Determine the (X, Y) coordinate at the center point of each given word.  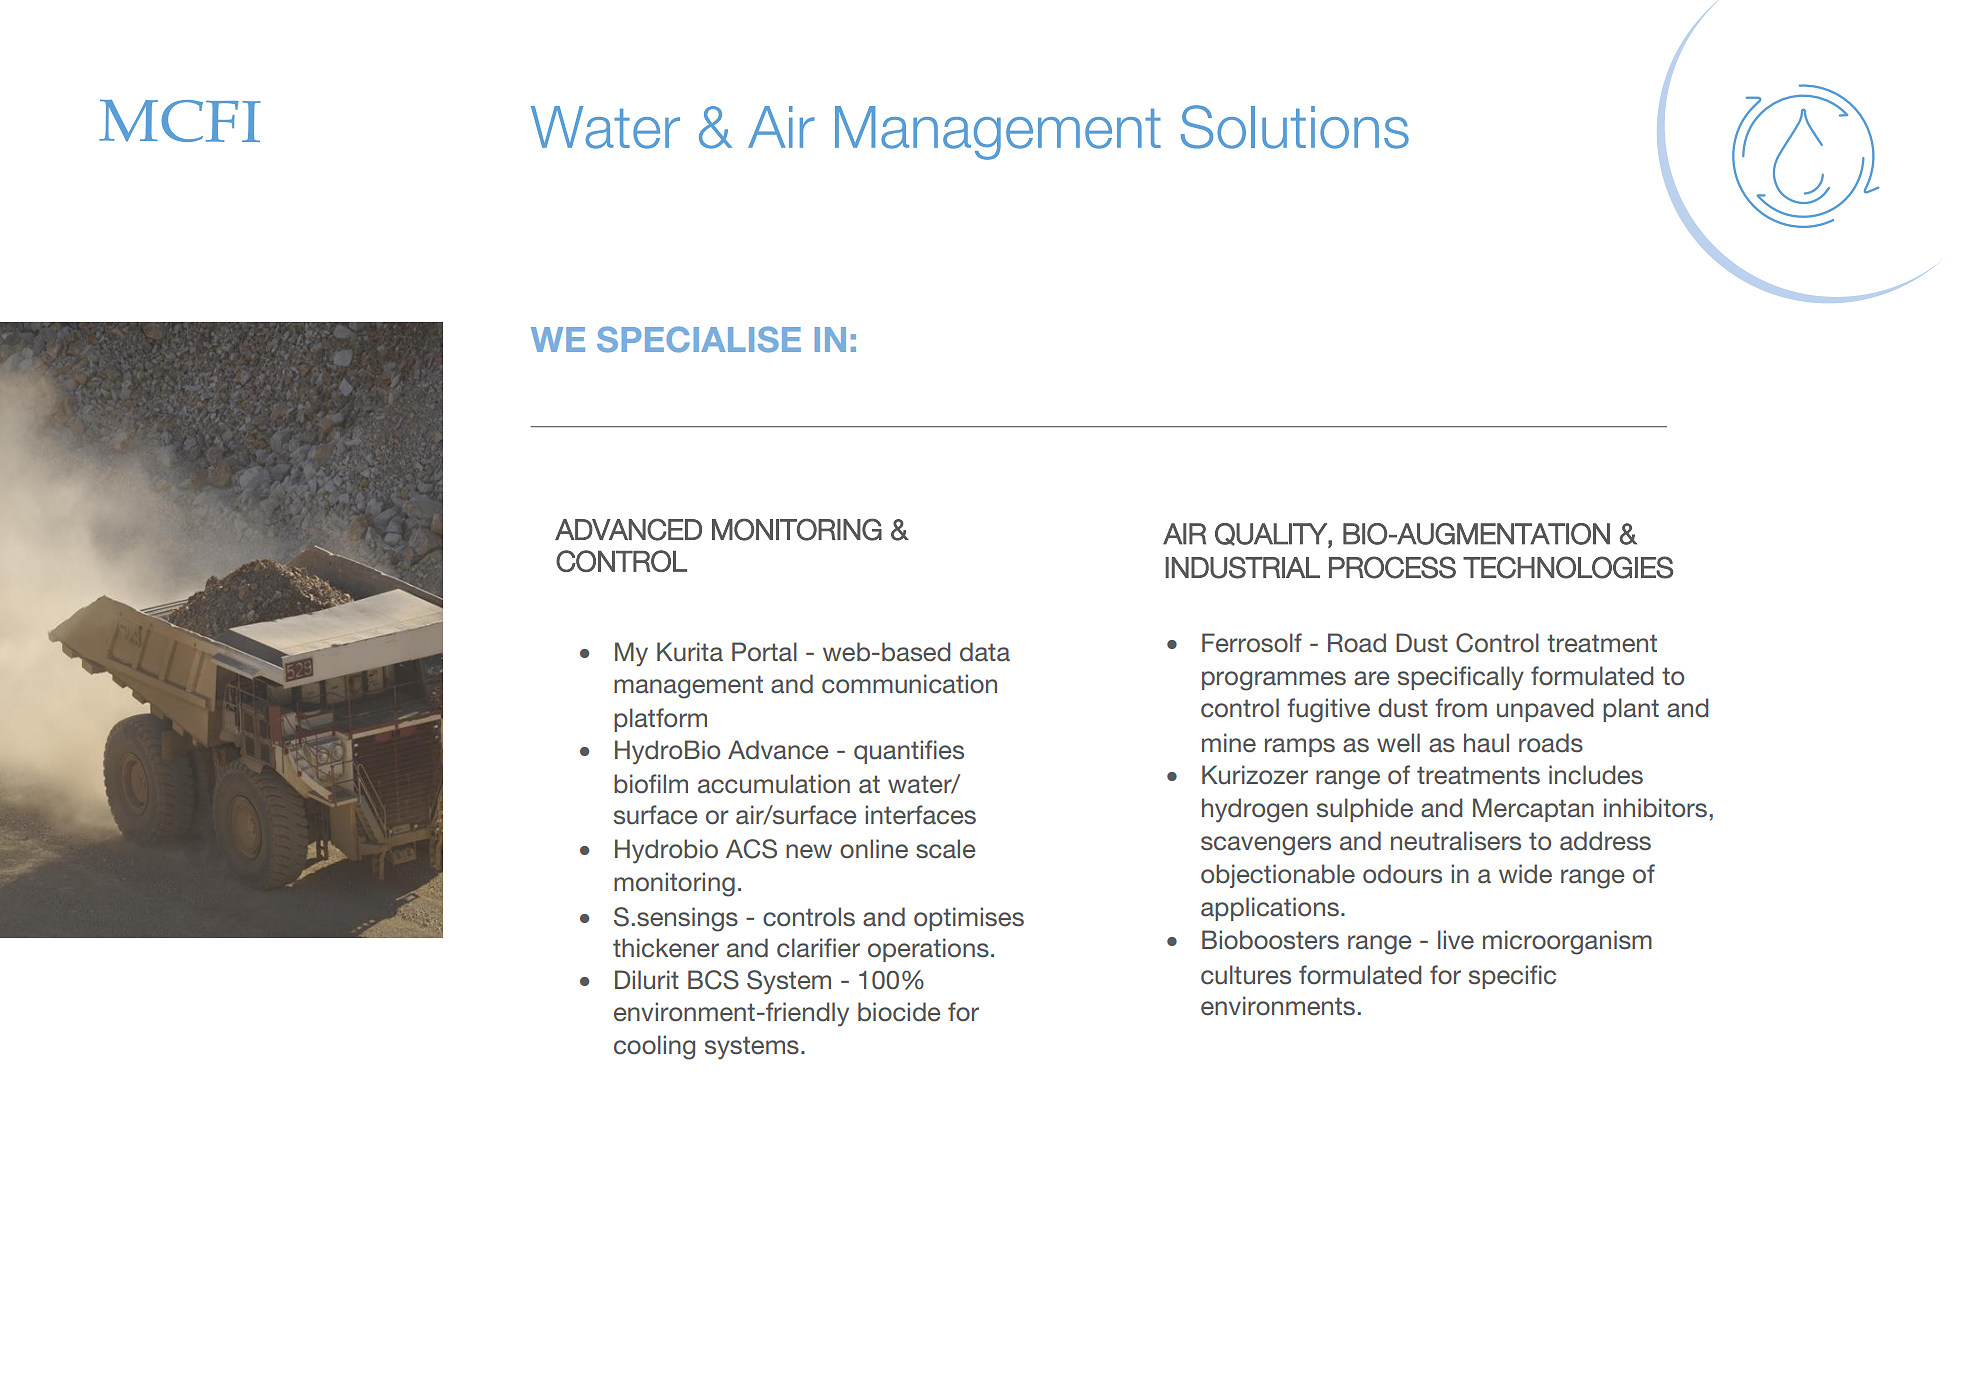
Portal (764, 652)
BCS (713, 980)
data (985, 652)
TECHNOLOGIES (1568, 567)
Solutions (1295, 127)
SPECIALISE (699, 339)
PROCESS (1392, 567)
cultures (1246, 975)
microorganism (1567, 942)
